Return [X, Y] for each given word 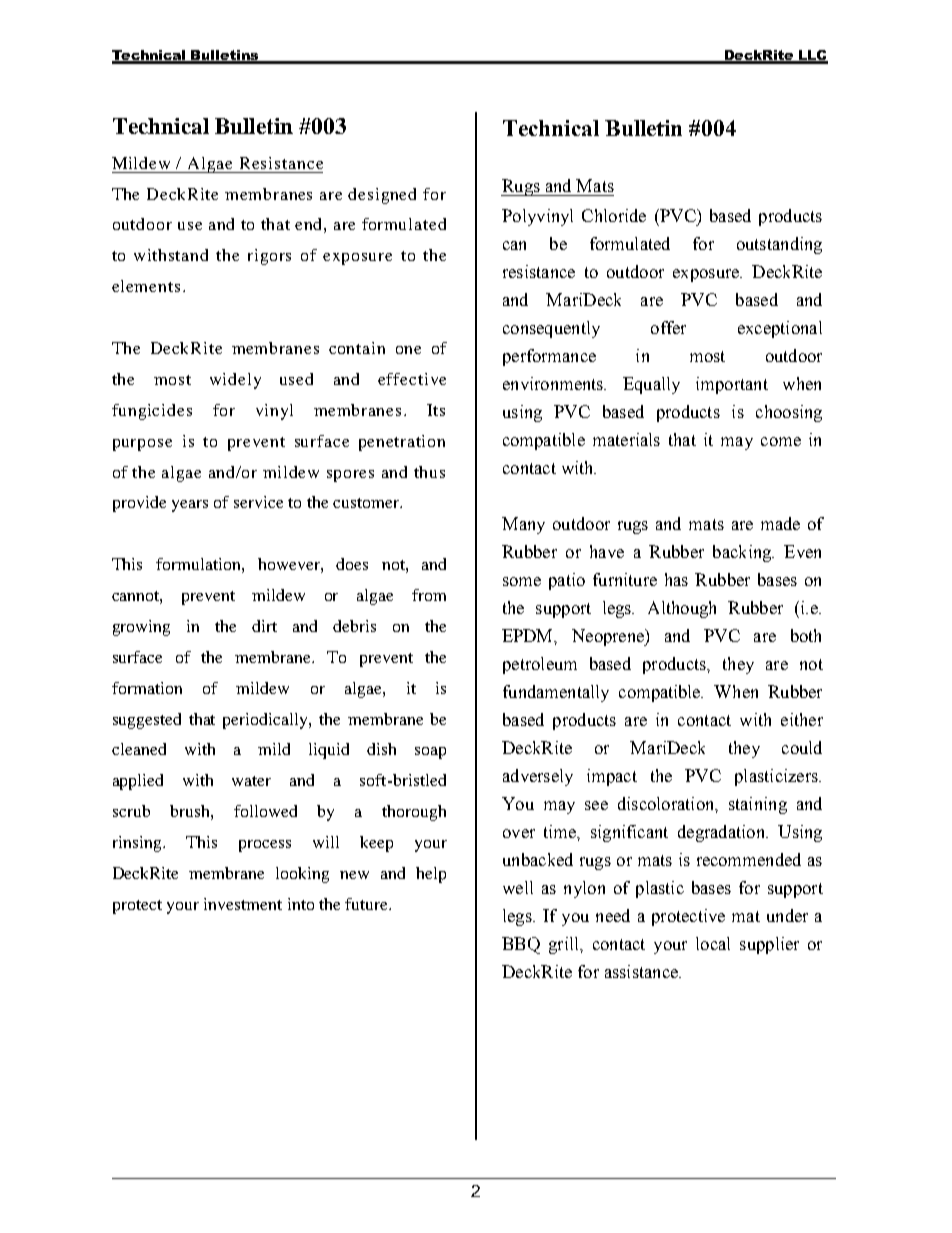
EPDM [529, 636]
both [806, 635]
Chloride [614, 215]
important [732, 385]
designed [382, 196]
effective [412, 379]
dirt [264, 626]
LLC [812, 56]
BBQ [521, 945]
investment [243, 904]
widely [235, 381]
